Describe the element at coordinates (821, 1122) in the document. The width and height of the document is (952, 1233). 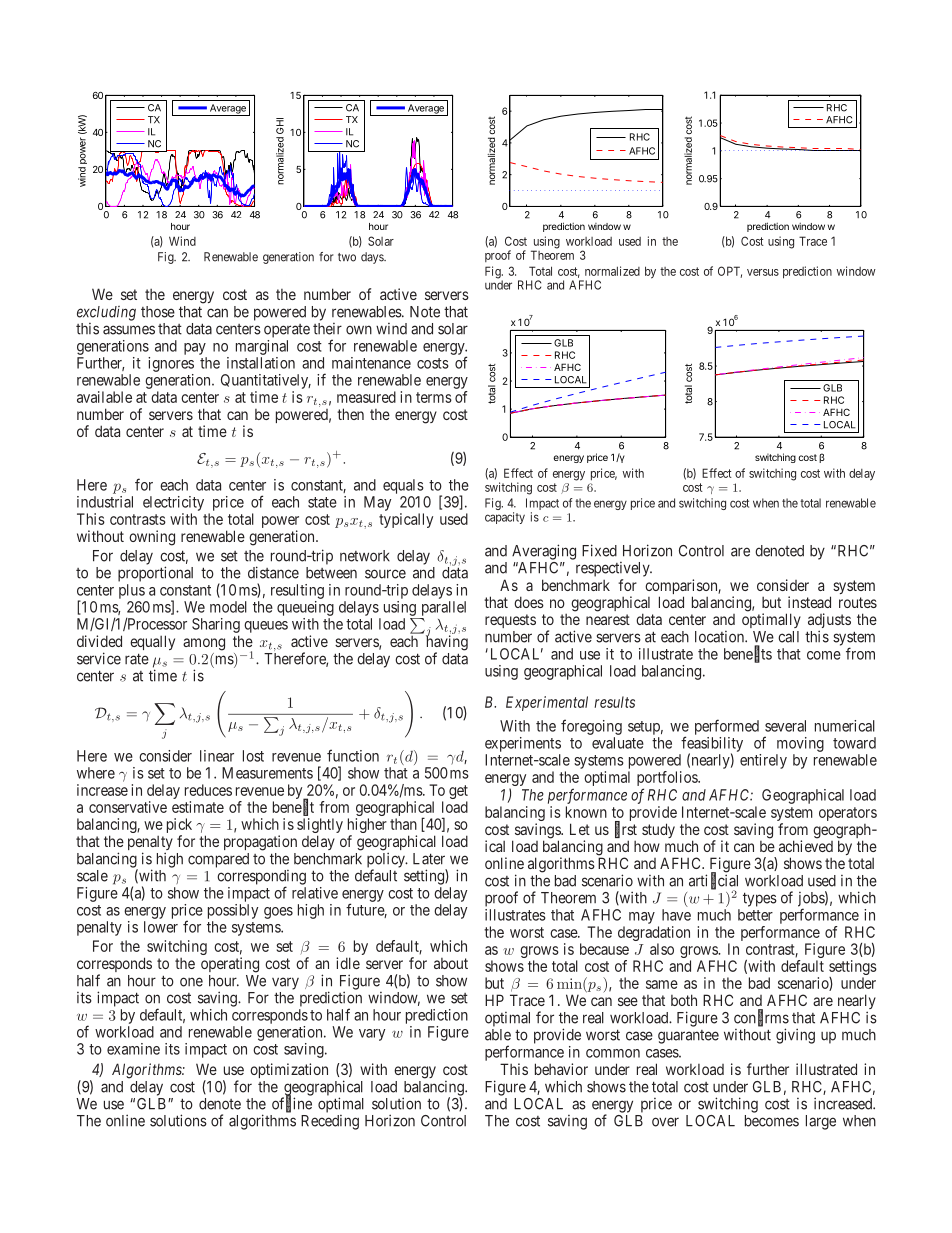
I see `large` at that location.
